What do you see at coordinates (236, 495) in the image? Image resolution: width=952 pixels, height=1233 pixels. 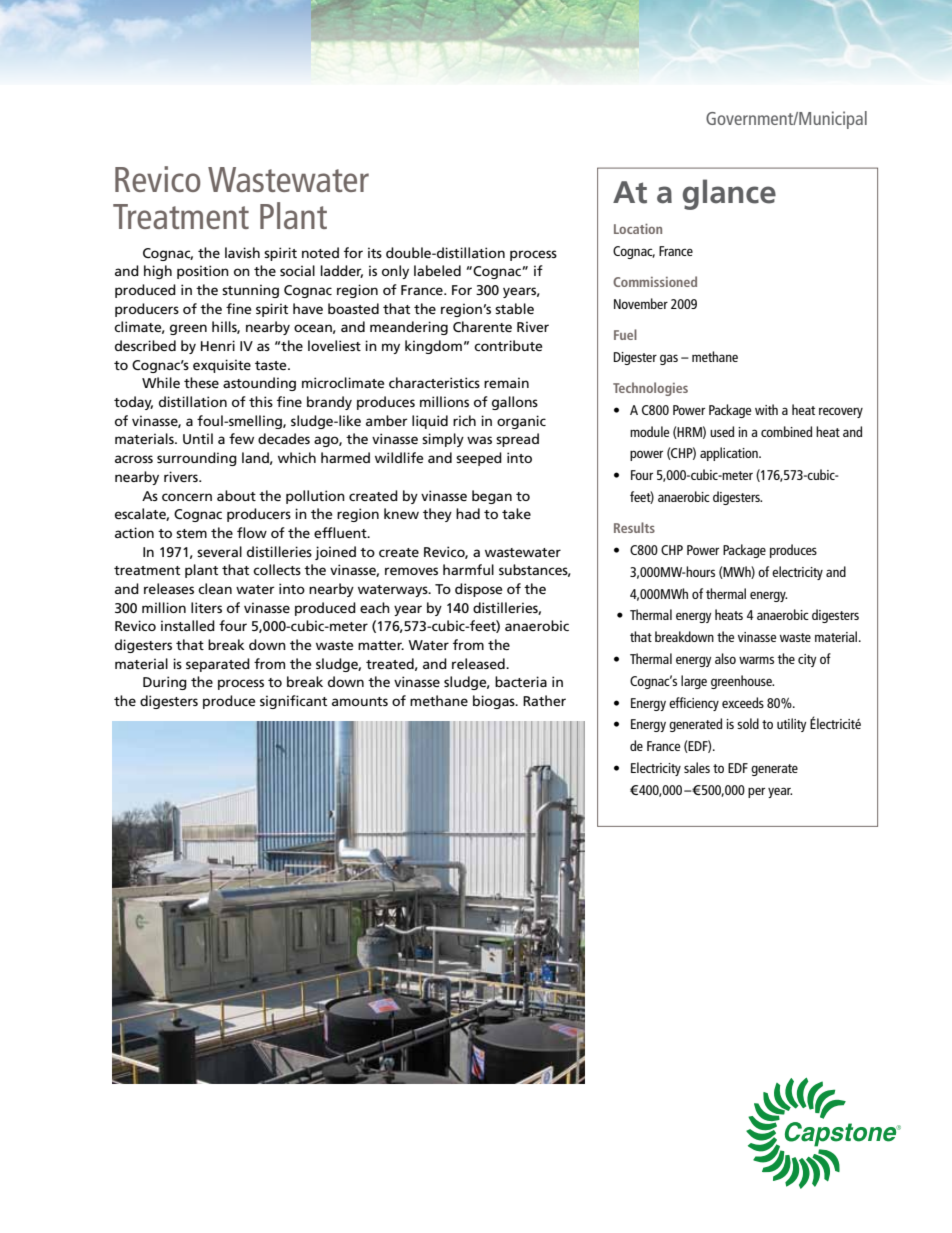 I see `about` at bounding box center [236, 495].
